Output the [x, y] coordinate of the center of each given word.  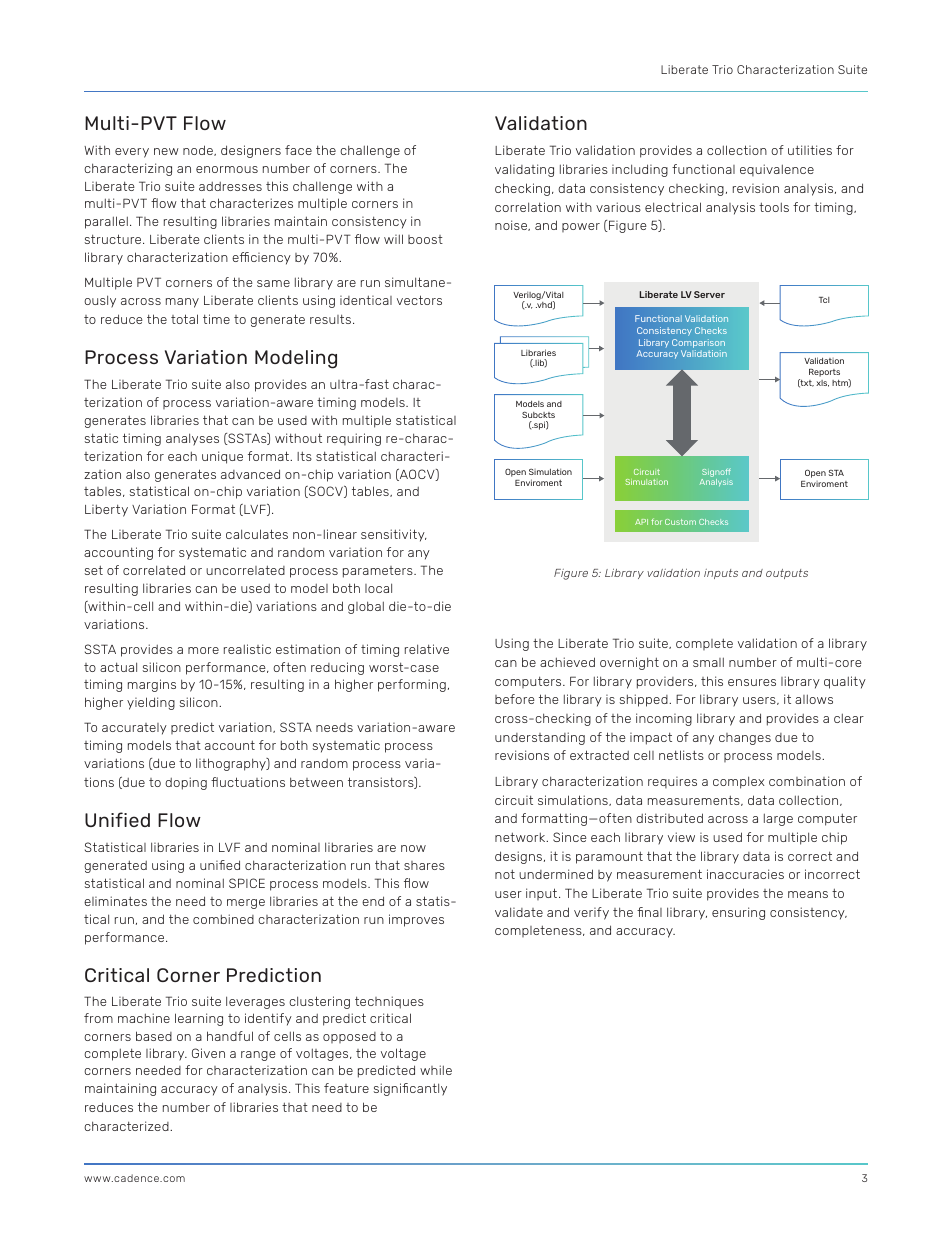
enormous [227, 169]
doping [186, 783]
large [778, 819]
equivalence [777, 170]
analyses [192, 439]
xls [822, 383]
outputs [787, 574]
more [203, 650]
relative [427, 649]
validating [524, 170]
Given [208, 1053]
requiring [354, 439]
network [521, 837]
